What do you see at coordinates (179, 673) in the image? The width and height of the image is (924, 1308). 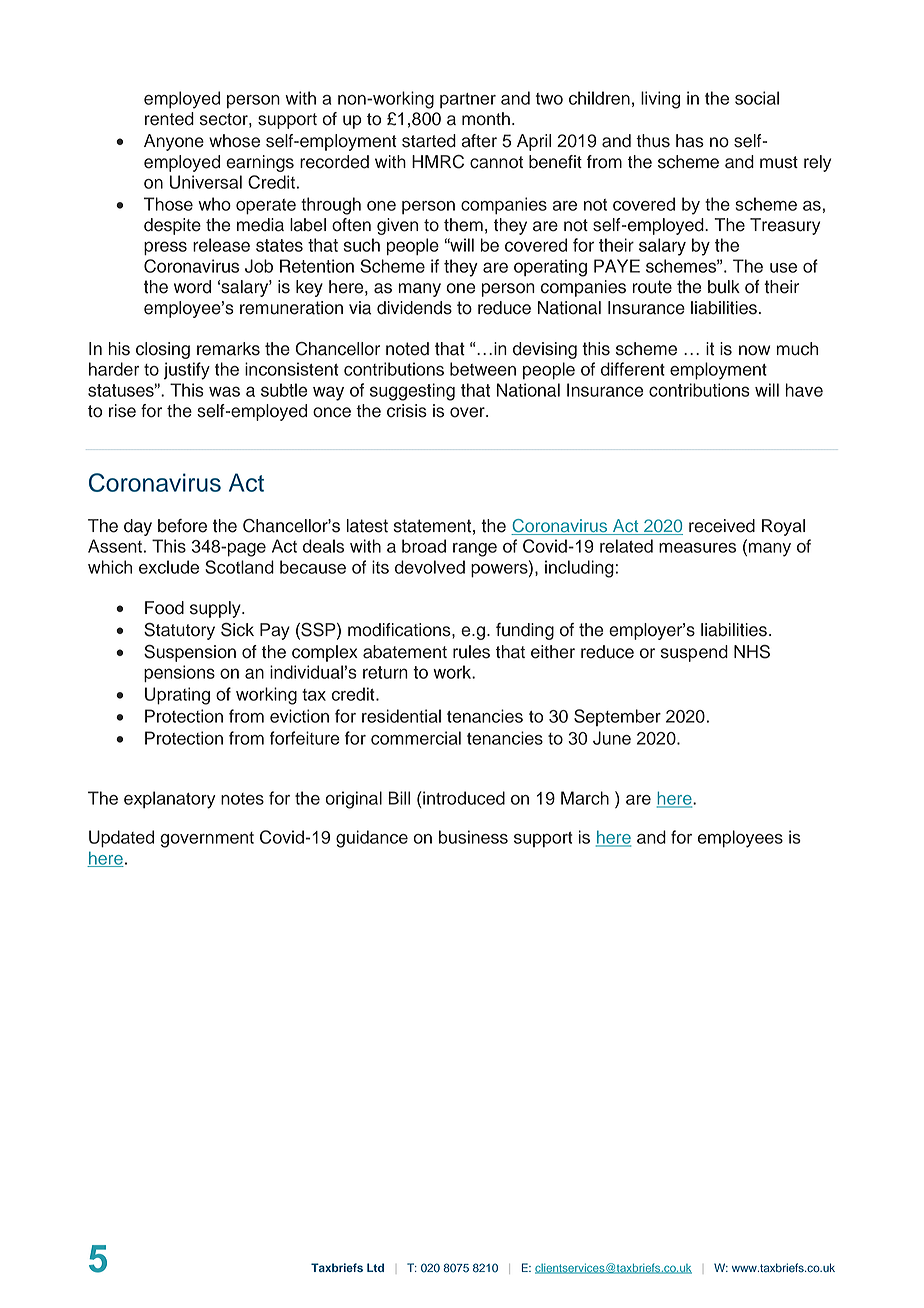 I see `pensions` at bounding box center [179, 673].
